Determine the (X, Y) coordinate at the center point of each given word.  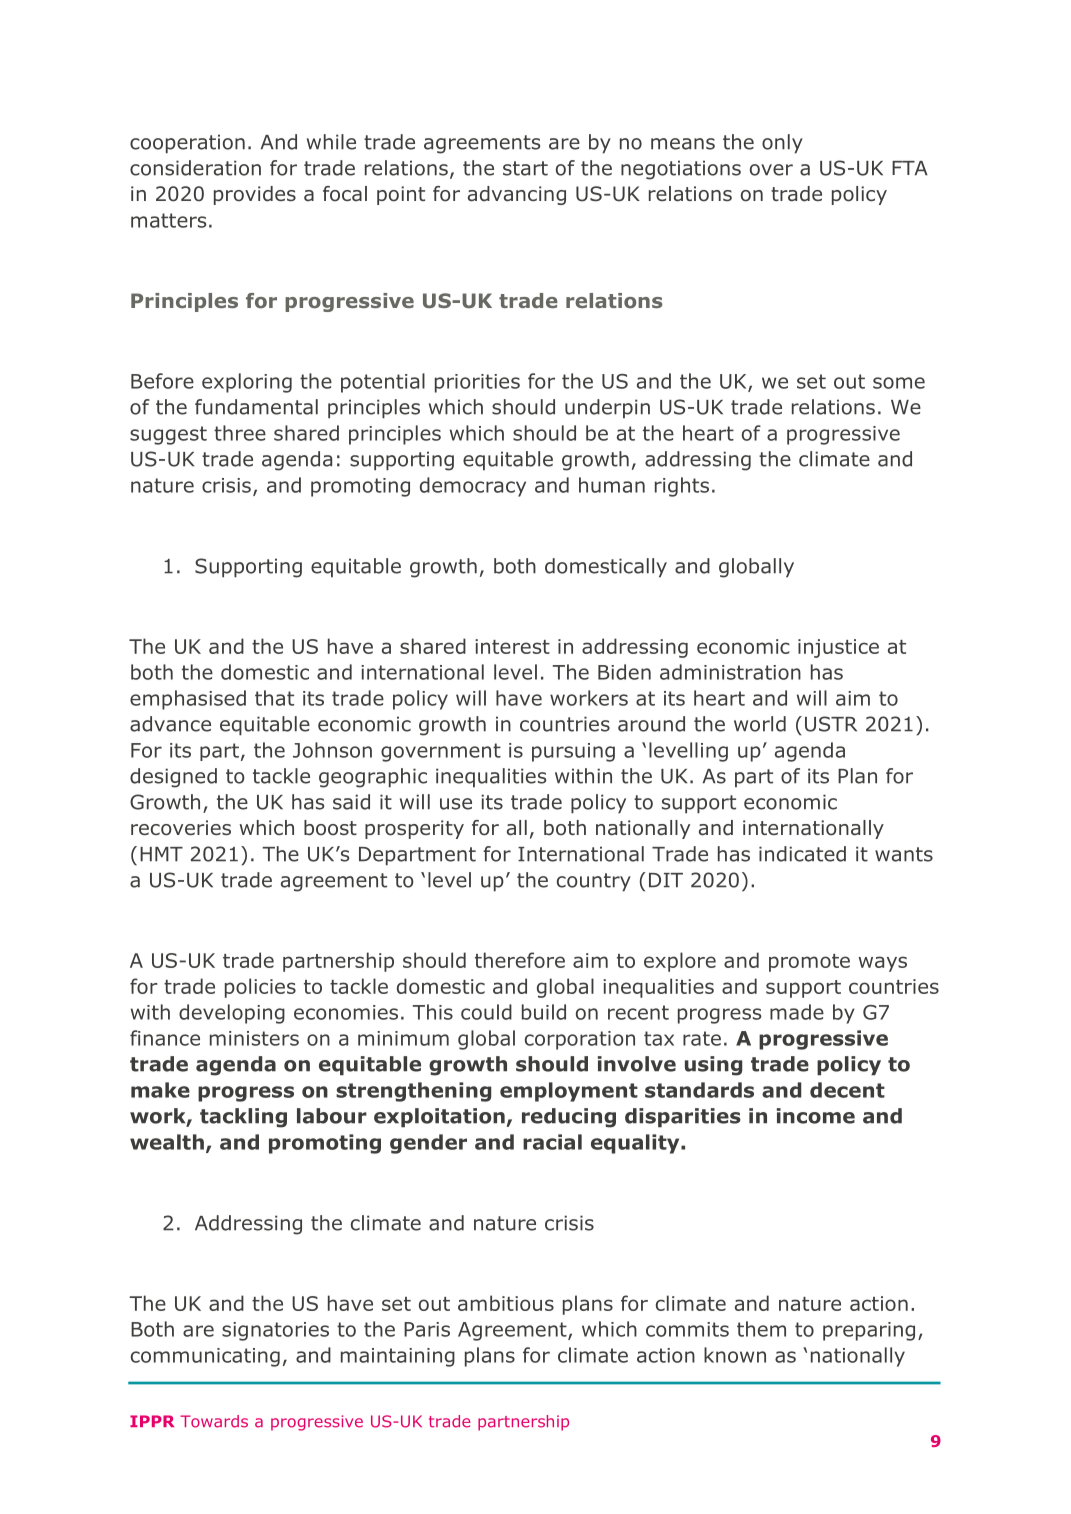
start (525, 168)
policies (260, 988)
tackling (243, 1118)
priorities (477, 383)
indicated (802, 854)
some (899, 383)
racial (552, 1142)
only (782, 144)
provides (255, 195)
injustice (838, 648)
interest (512, 646)
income (816, 1116)
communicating (205, 1357)
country (594, 882)
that (274, 698)
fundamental (256, 407)
